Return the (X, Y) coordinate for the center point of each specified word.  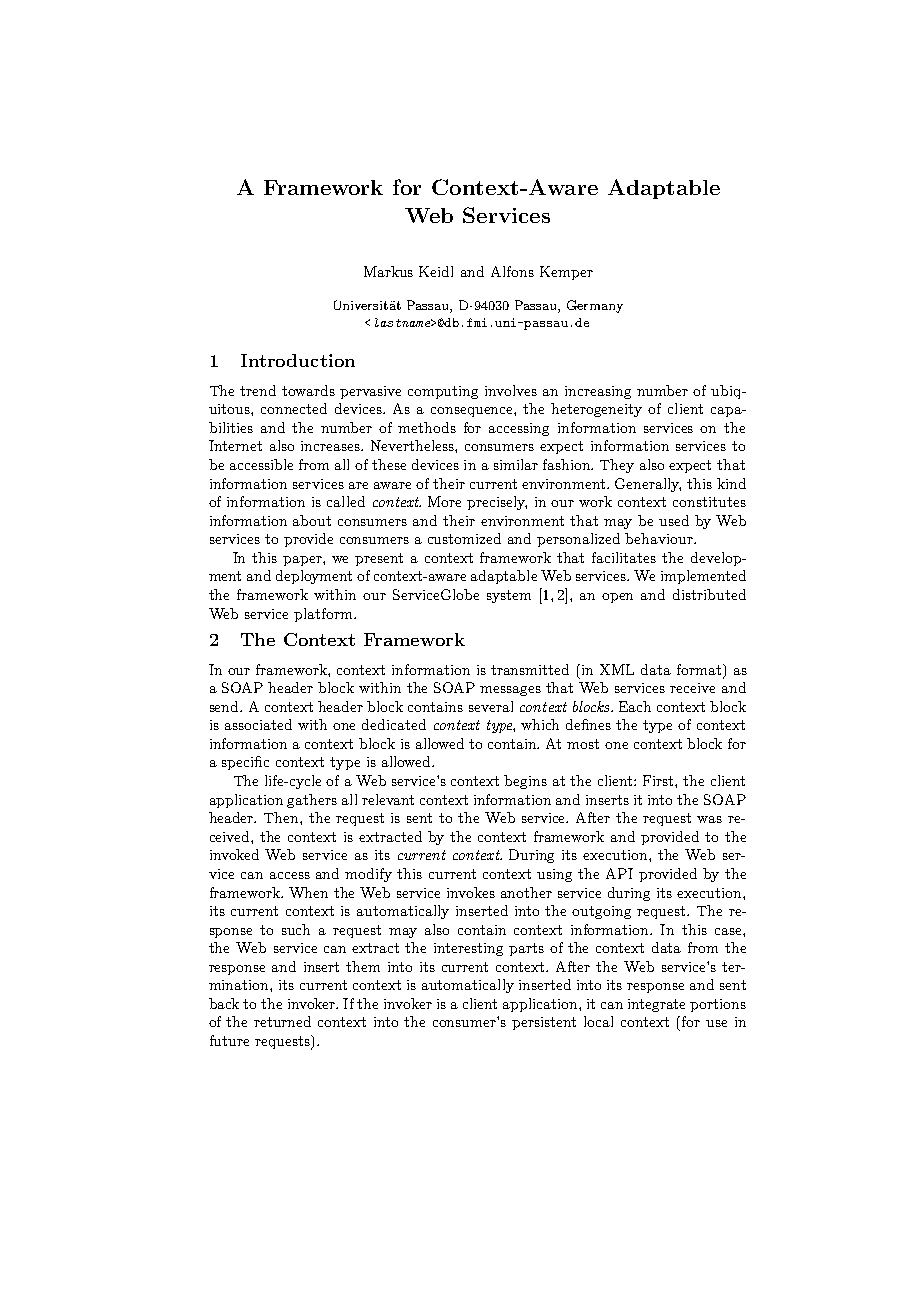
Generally (648, 485)
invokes (471, 892)
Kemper (566, 273)
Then (282, 817)
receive (692, 688)
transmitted (530, 669)
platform (324, 615)
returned (282, 1021)
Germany (595, 306)
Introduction (298, 360)
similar (516, 464)
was (709, 819)
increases (332, 446)
